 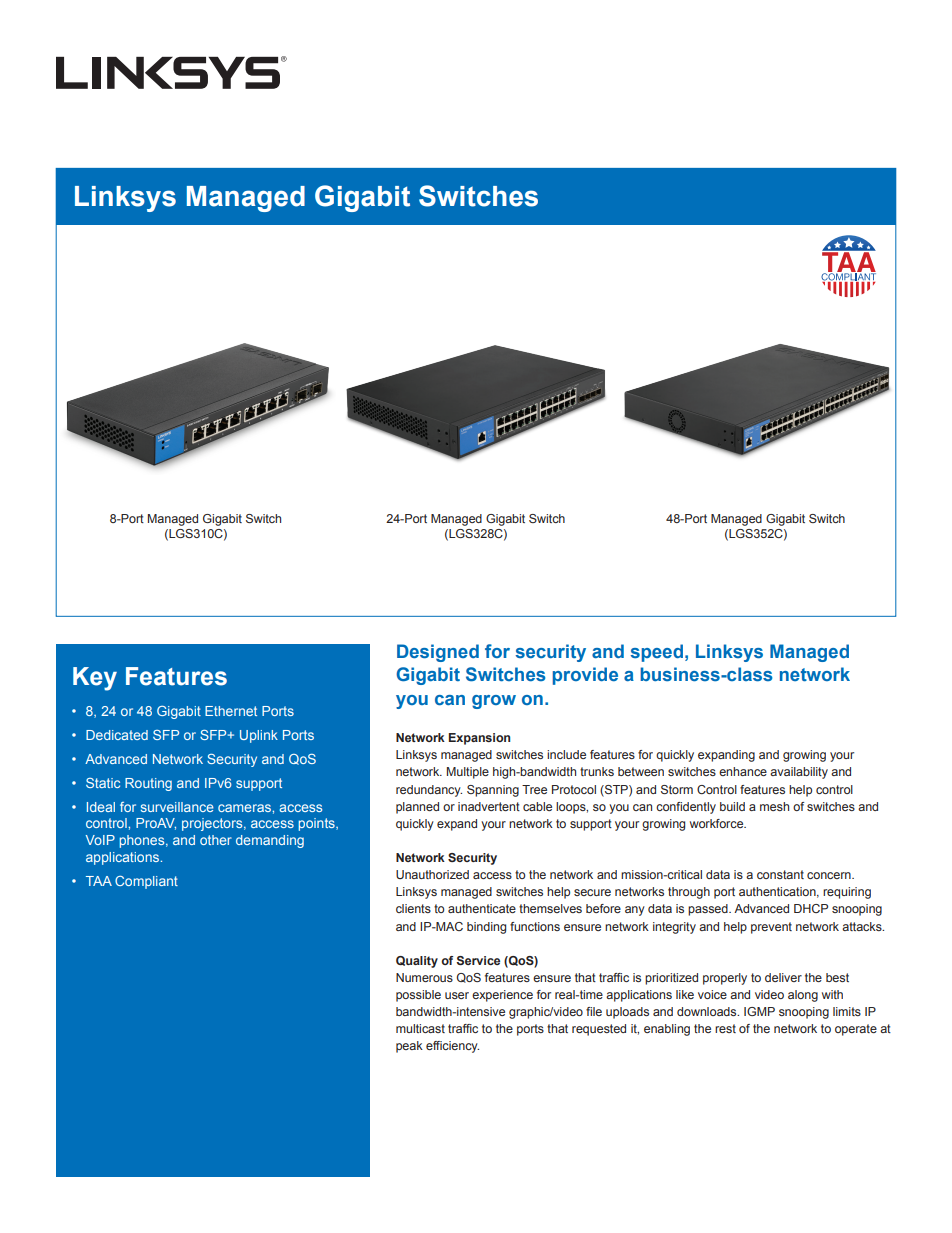 What do you see at coordinates (438, 653) in the image?
I see `Designed` at bounding box center [438, 653].
